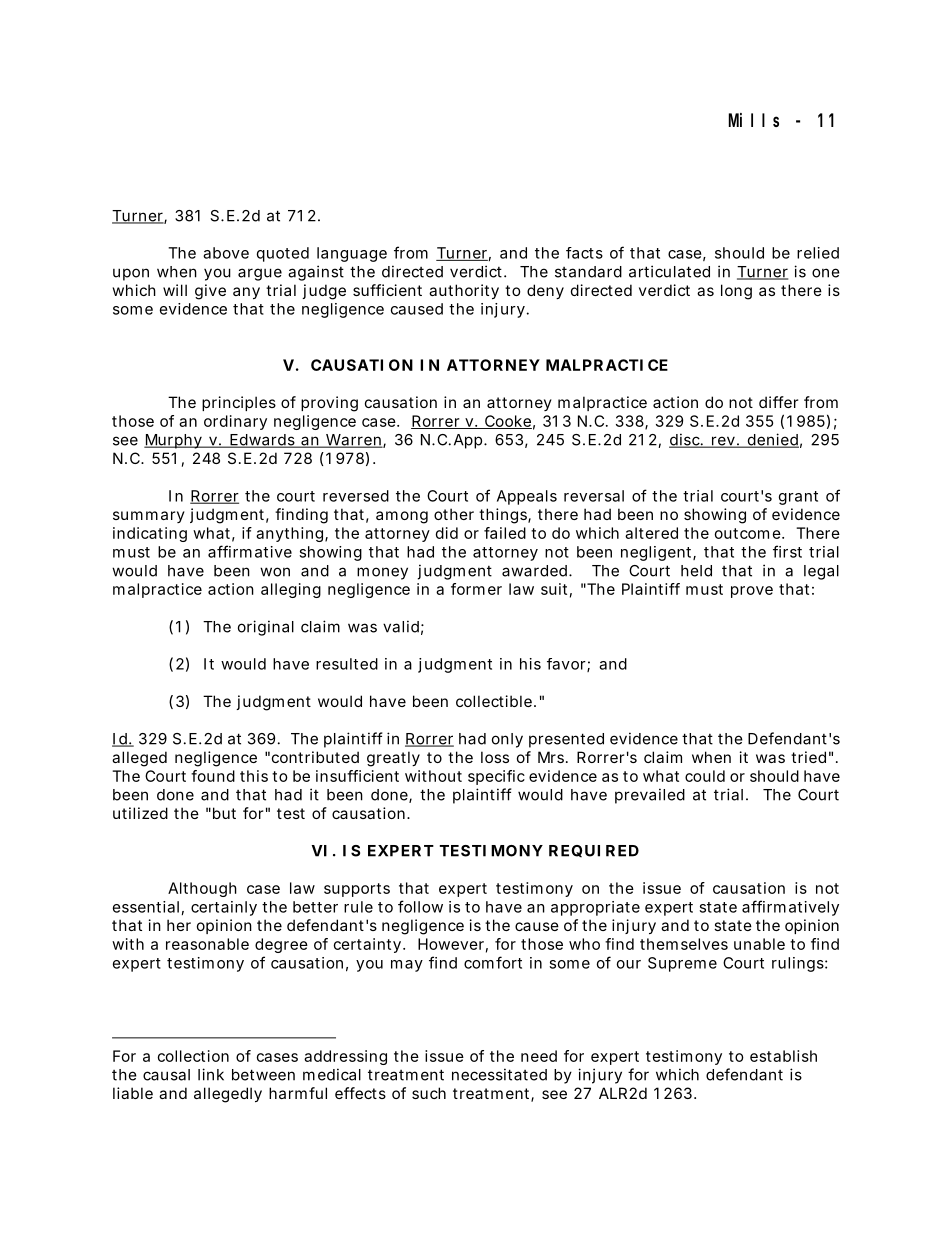 The image size is (952, 1233). I want to click on loss, so click(495, 757).
